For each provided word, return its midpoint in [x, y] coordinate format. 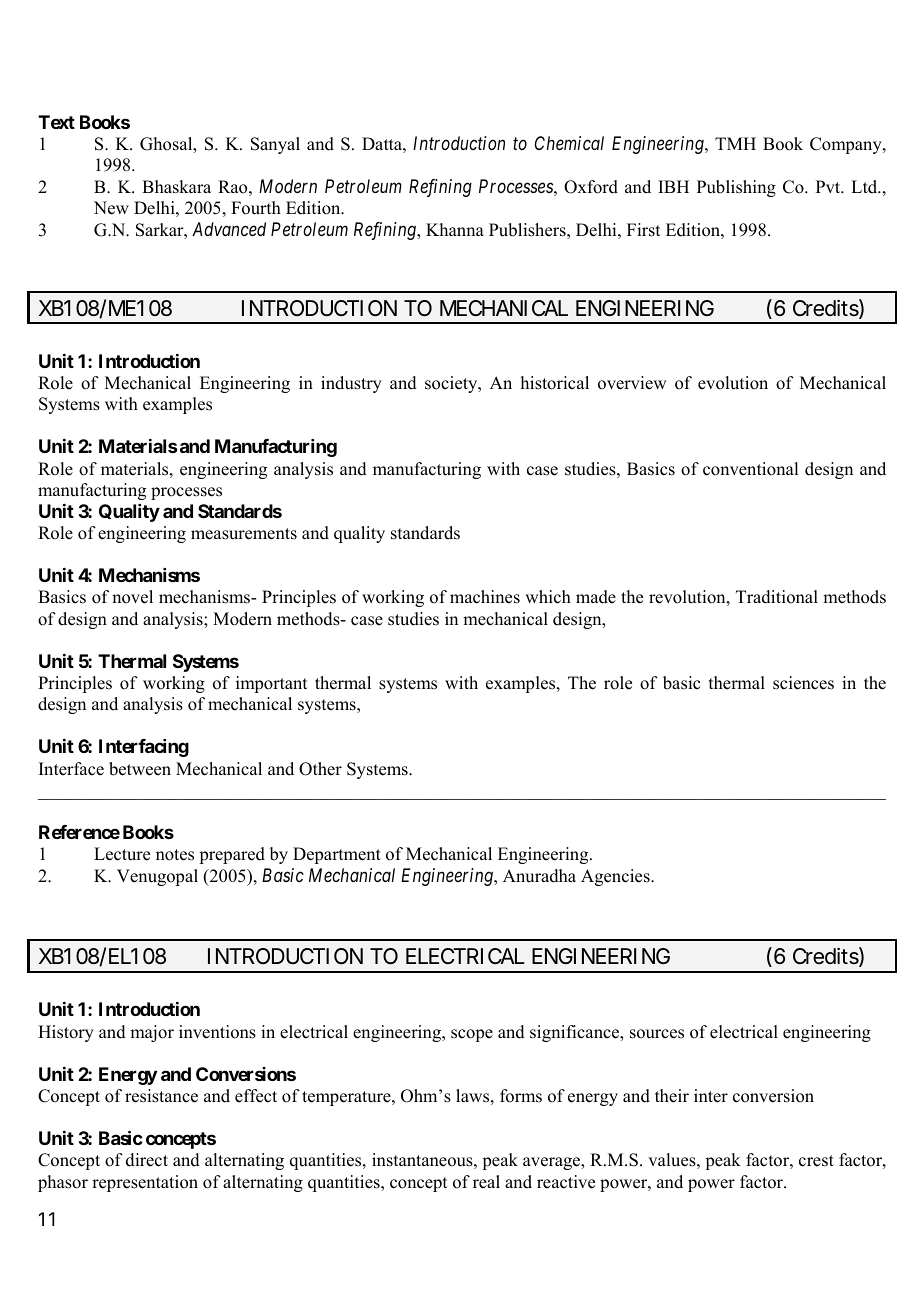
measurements [244, 534]
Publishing [736, 188]
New [111, 208]
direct [147, 1160]
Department [337, 855]
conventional [750, 469]
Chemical [569, 143]
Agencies [616, 877]
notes [175, 855]
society [452, 384]
